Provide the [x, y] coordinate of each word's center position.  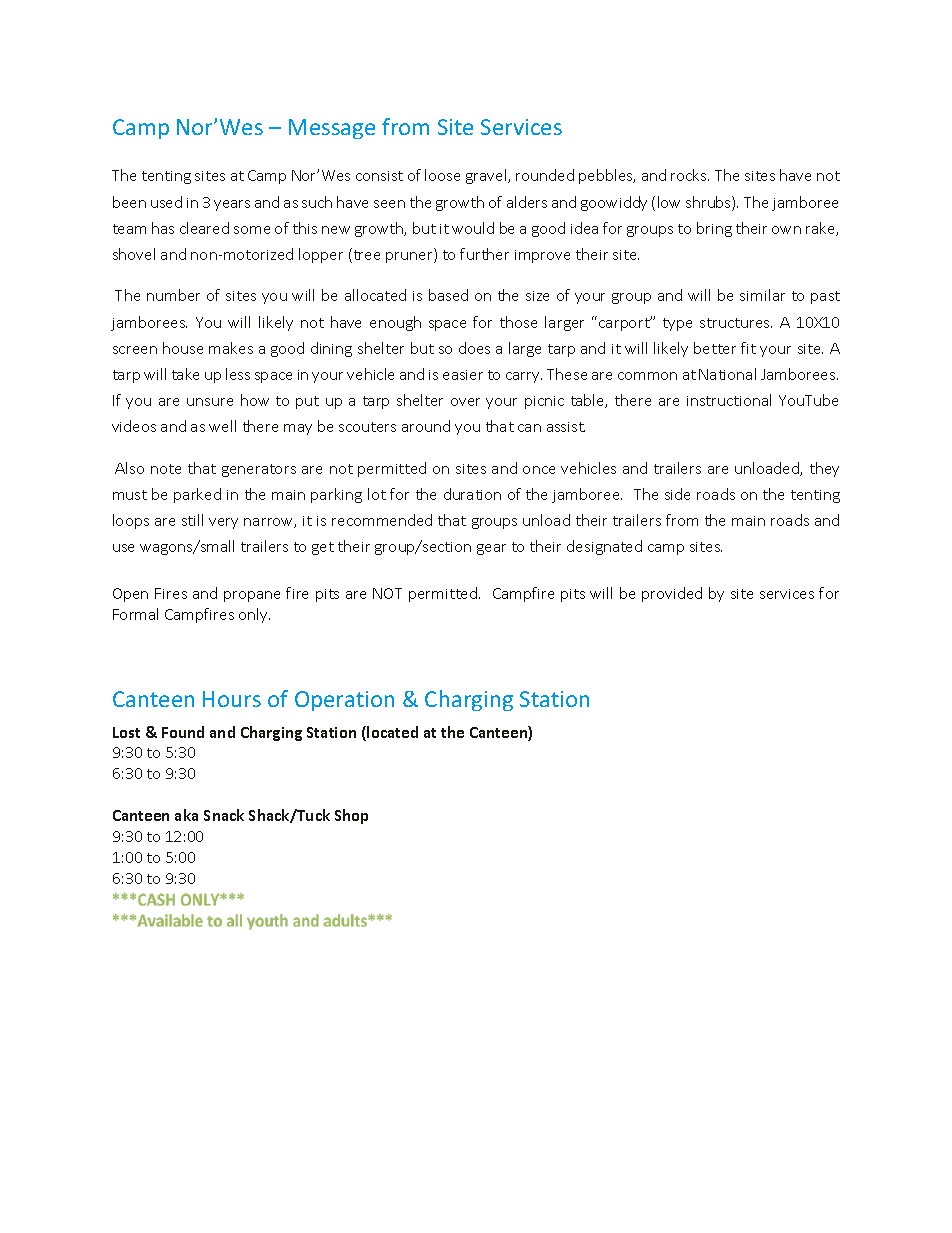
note [166, 469]
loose [442, 175]
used [166, 202]
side [677, 494]
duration [472, 494]
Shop [351, 816]
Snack [224, 815]
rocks [690, 175]
